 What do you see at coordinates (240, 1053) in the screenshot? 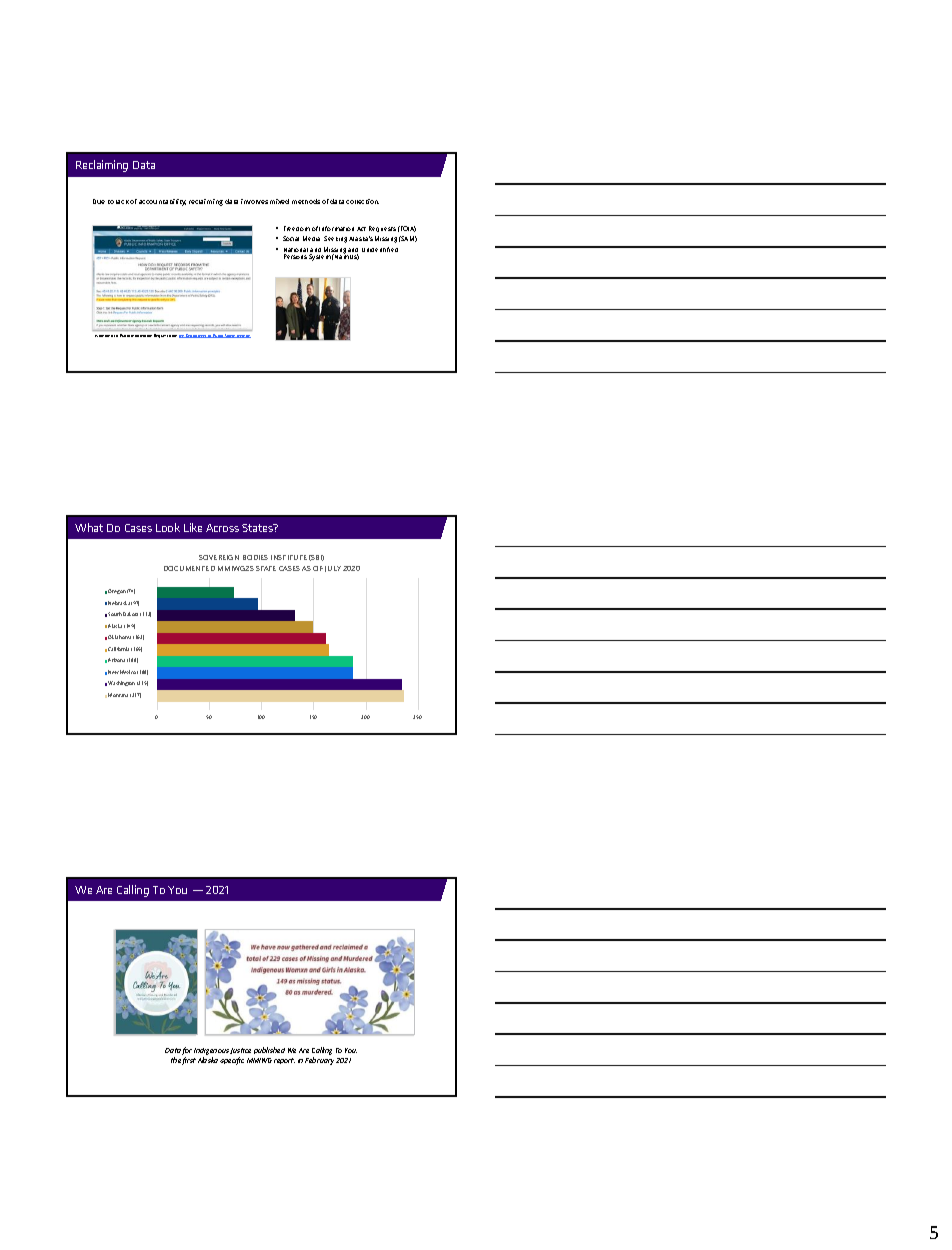
I see `Justice` at bounding box center [240, 1053].
